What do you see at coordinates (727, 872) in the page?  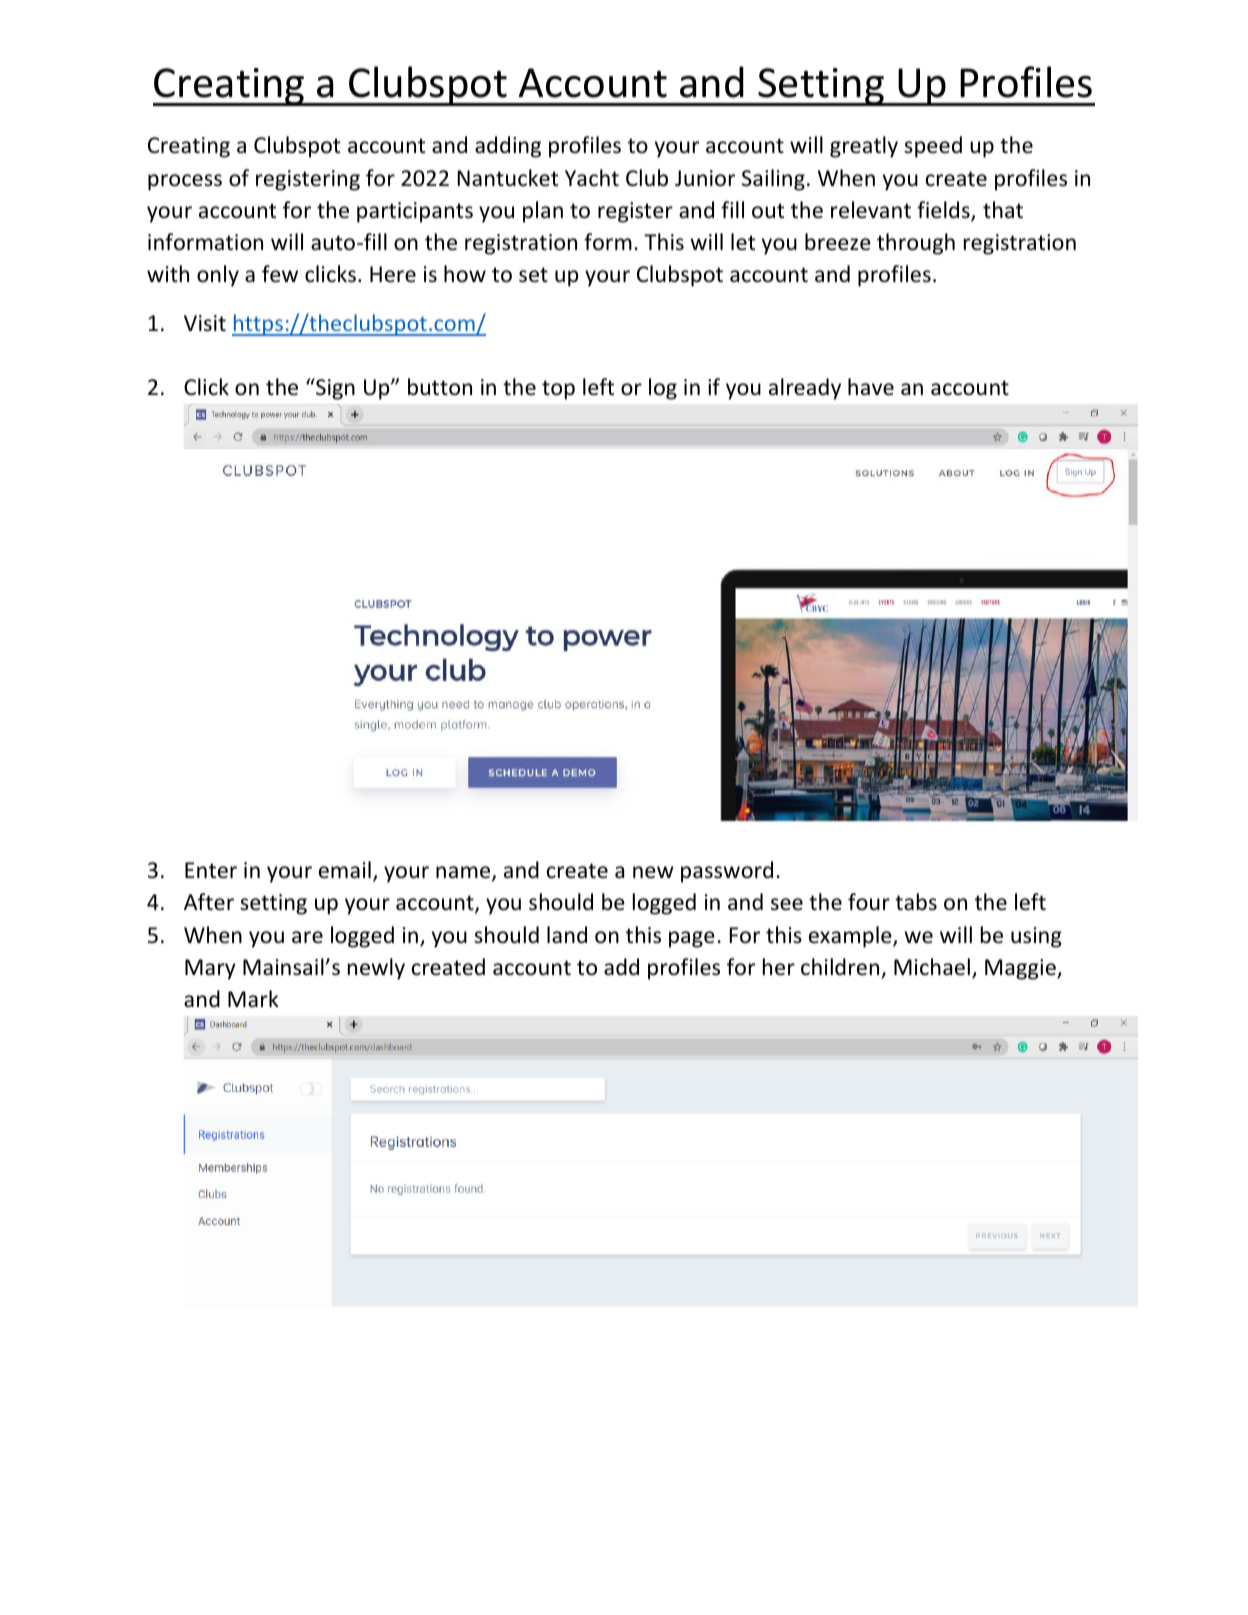 I see `password` at bounding box center [727, 872].
